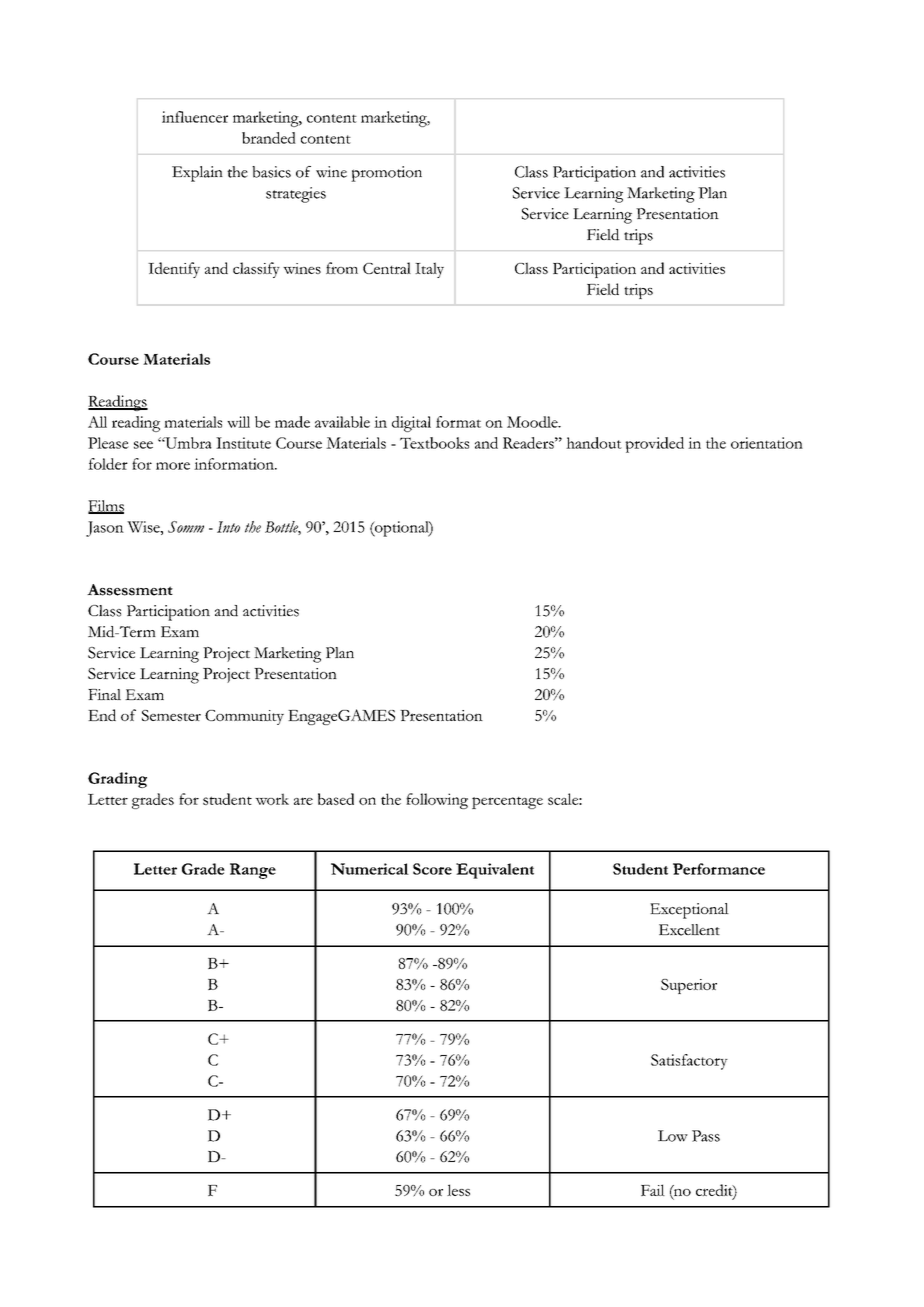 This screenshot has width=924, height=1307. Describe the element at coordinates (437, 801) in the screenshot. I see `following` at that location.
